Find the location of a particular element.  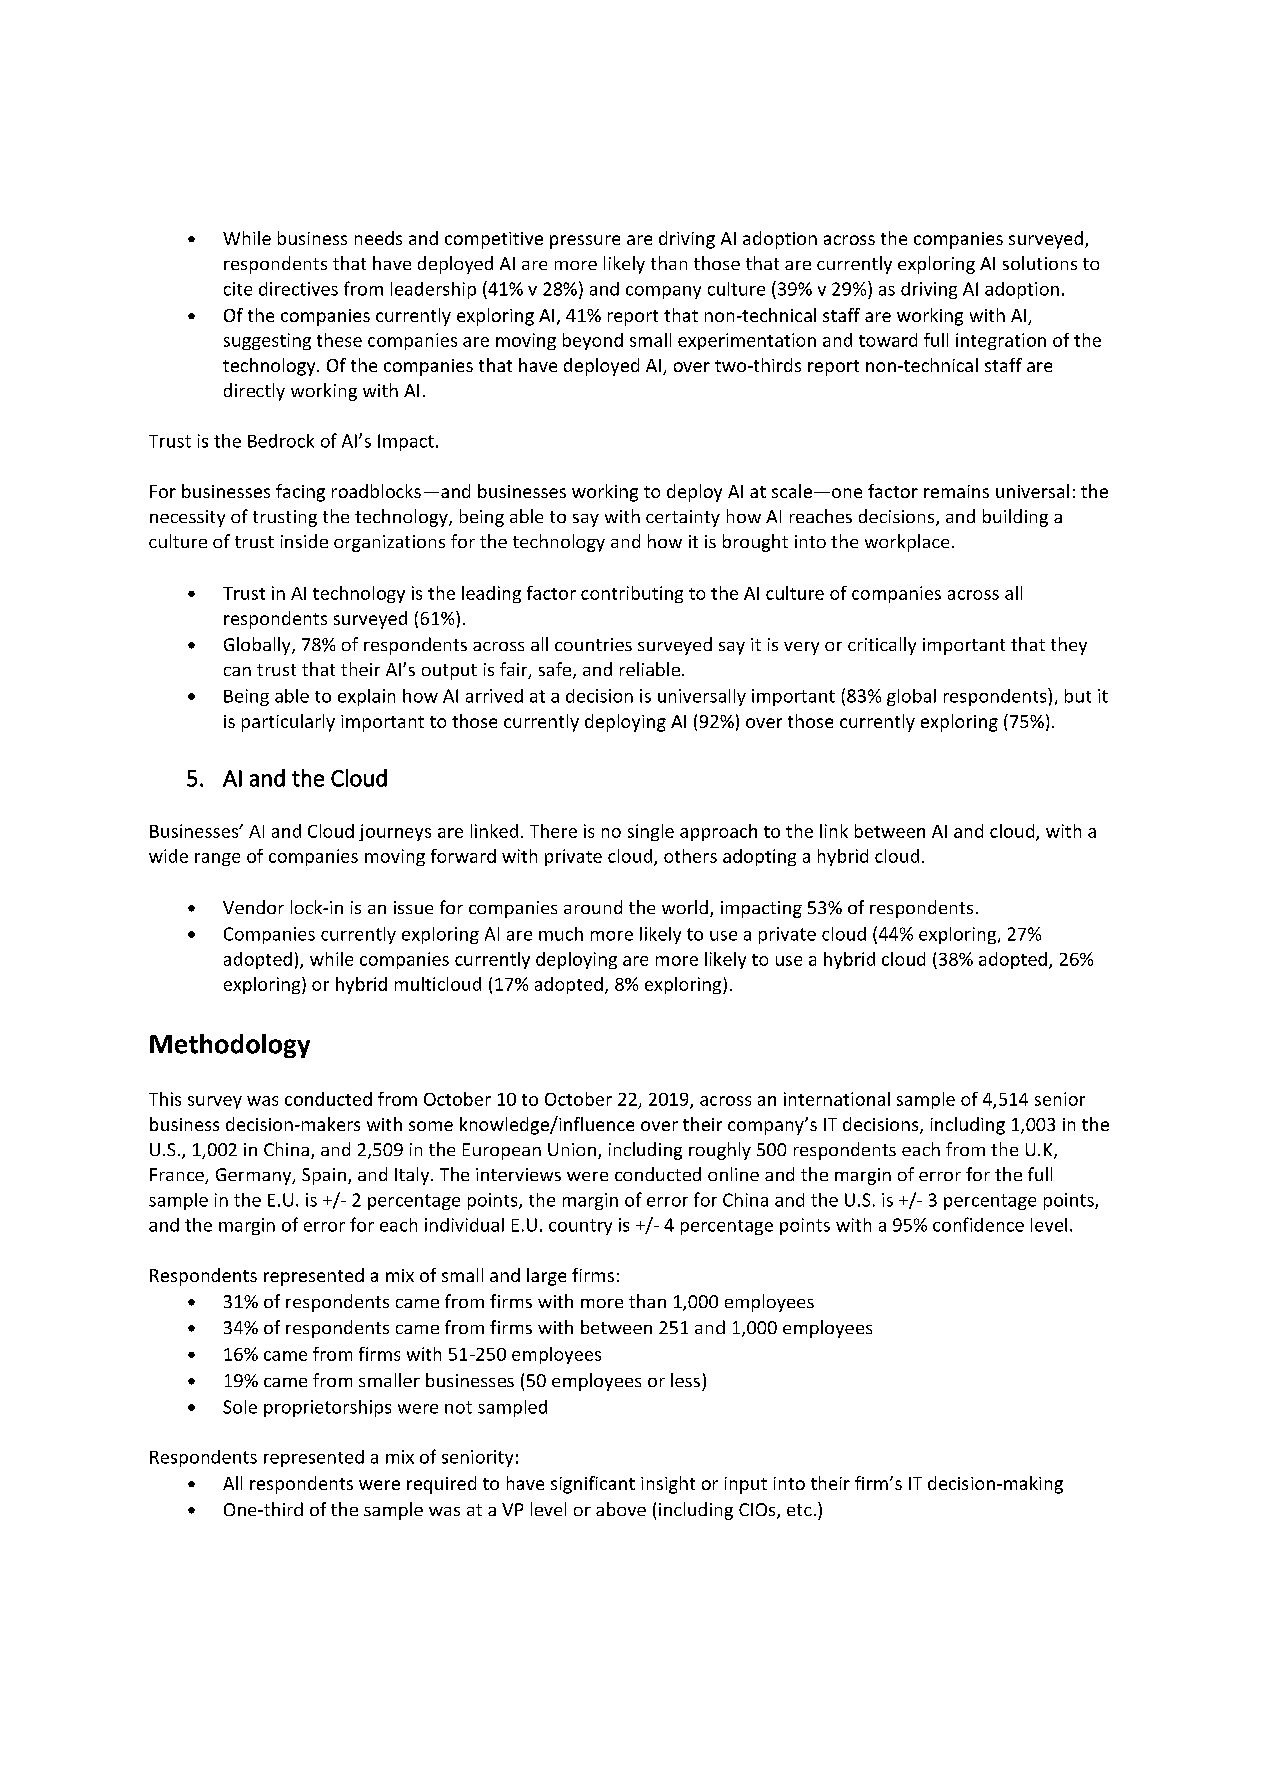

Sole is located at coordinates (240, 1407).
